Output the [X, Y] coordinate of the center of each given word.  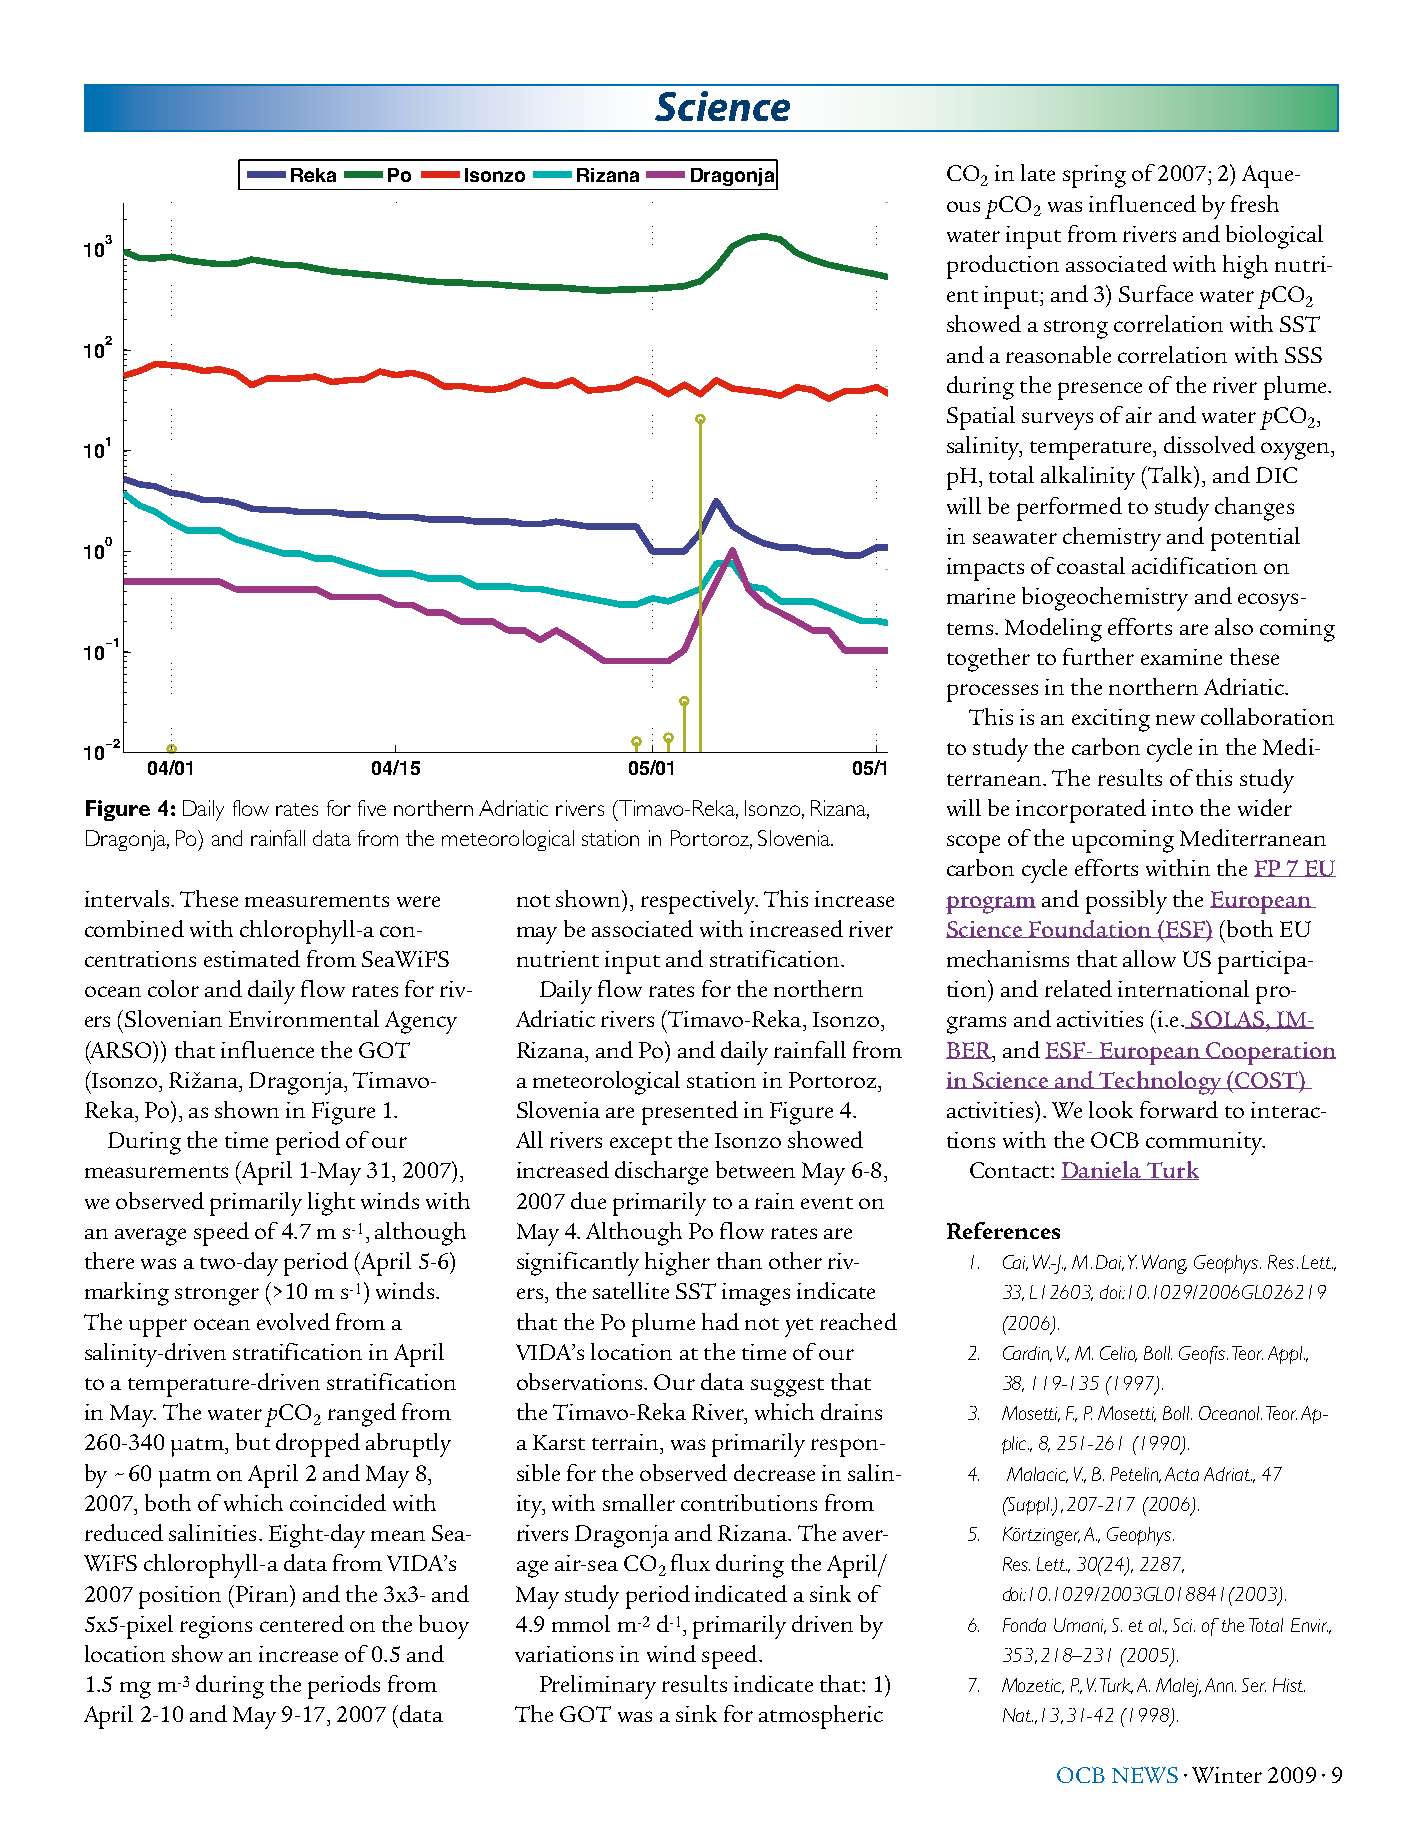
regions [216, 1627]
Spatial [981, 418]
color [173, 988]
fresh [1255, 203]
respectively [699, 902]
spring [1094, 176]
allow [1149, 958]
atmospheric [821, 1717]
